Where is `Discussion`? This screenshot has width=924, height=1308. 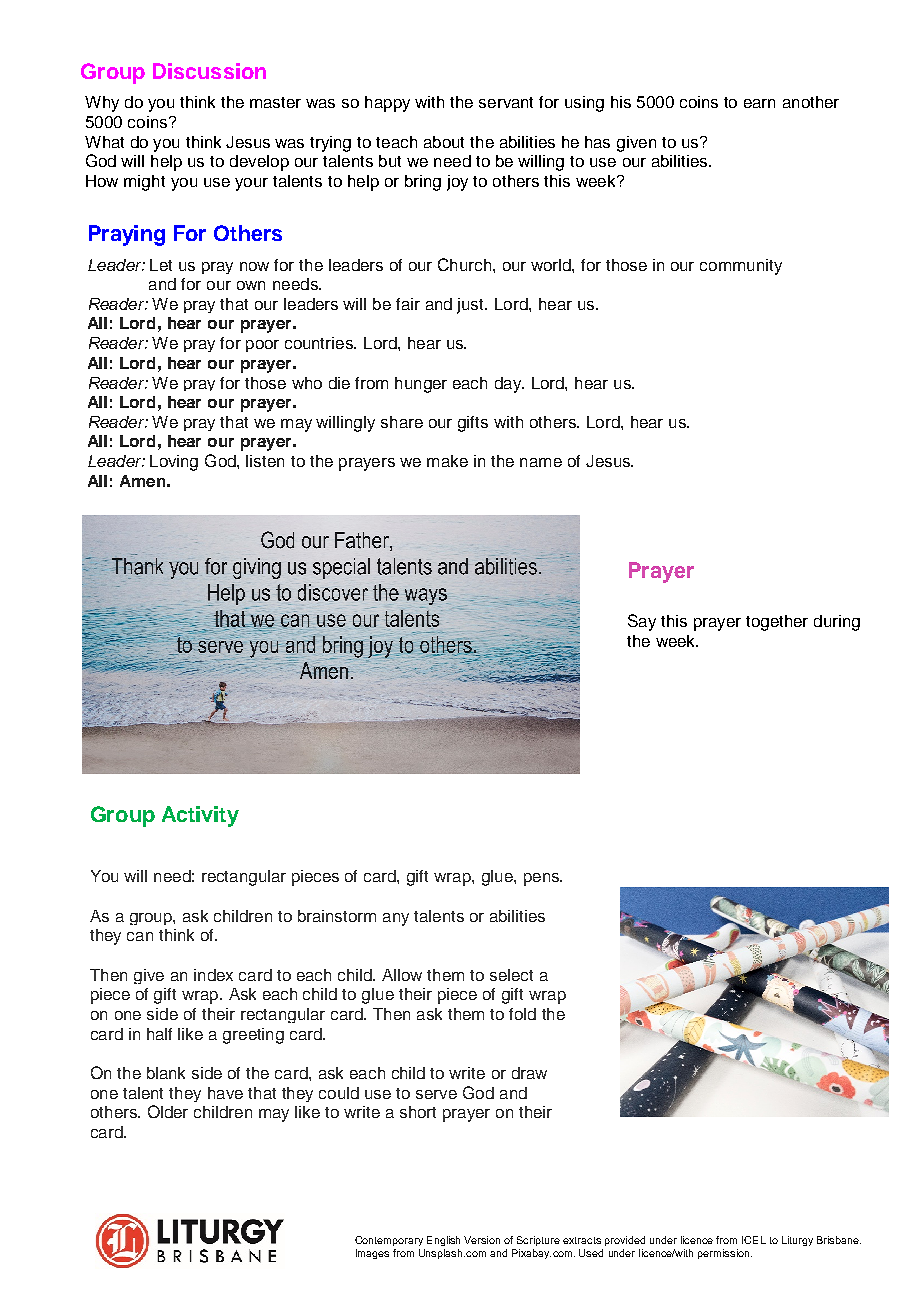 Discussion is located at coordinates (209, 71).
